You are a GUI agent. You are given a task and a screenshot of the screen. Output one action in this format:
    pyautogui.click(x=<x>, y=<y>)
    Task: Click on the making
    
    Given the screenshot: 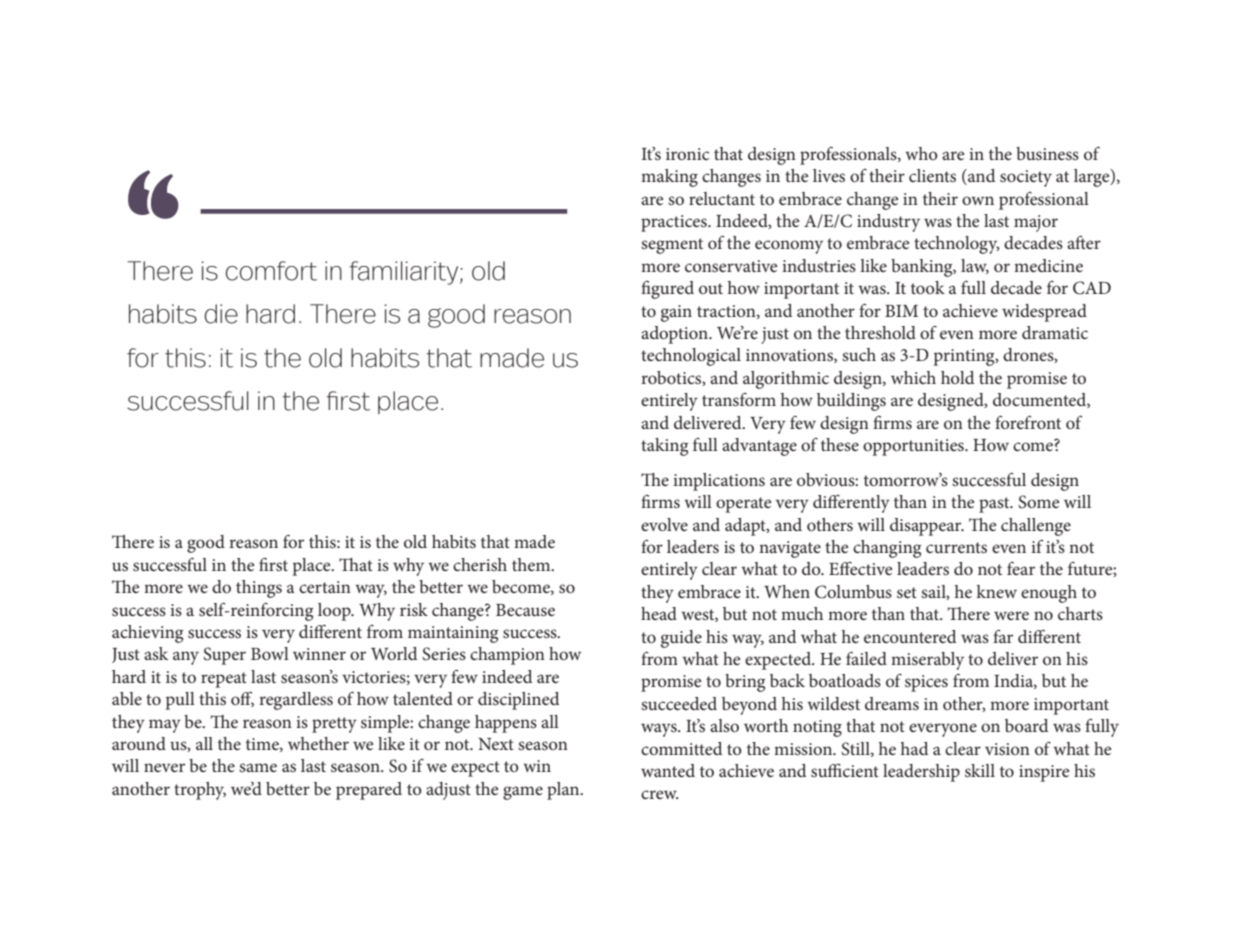 What is the action you would take?
    pyautogui.click(x=669, y=178)
